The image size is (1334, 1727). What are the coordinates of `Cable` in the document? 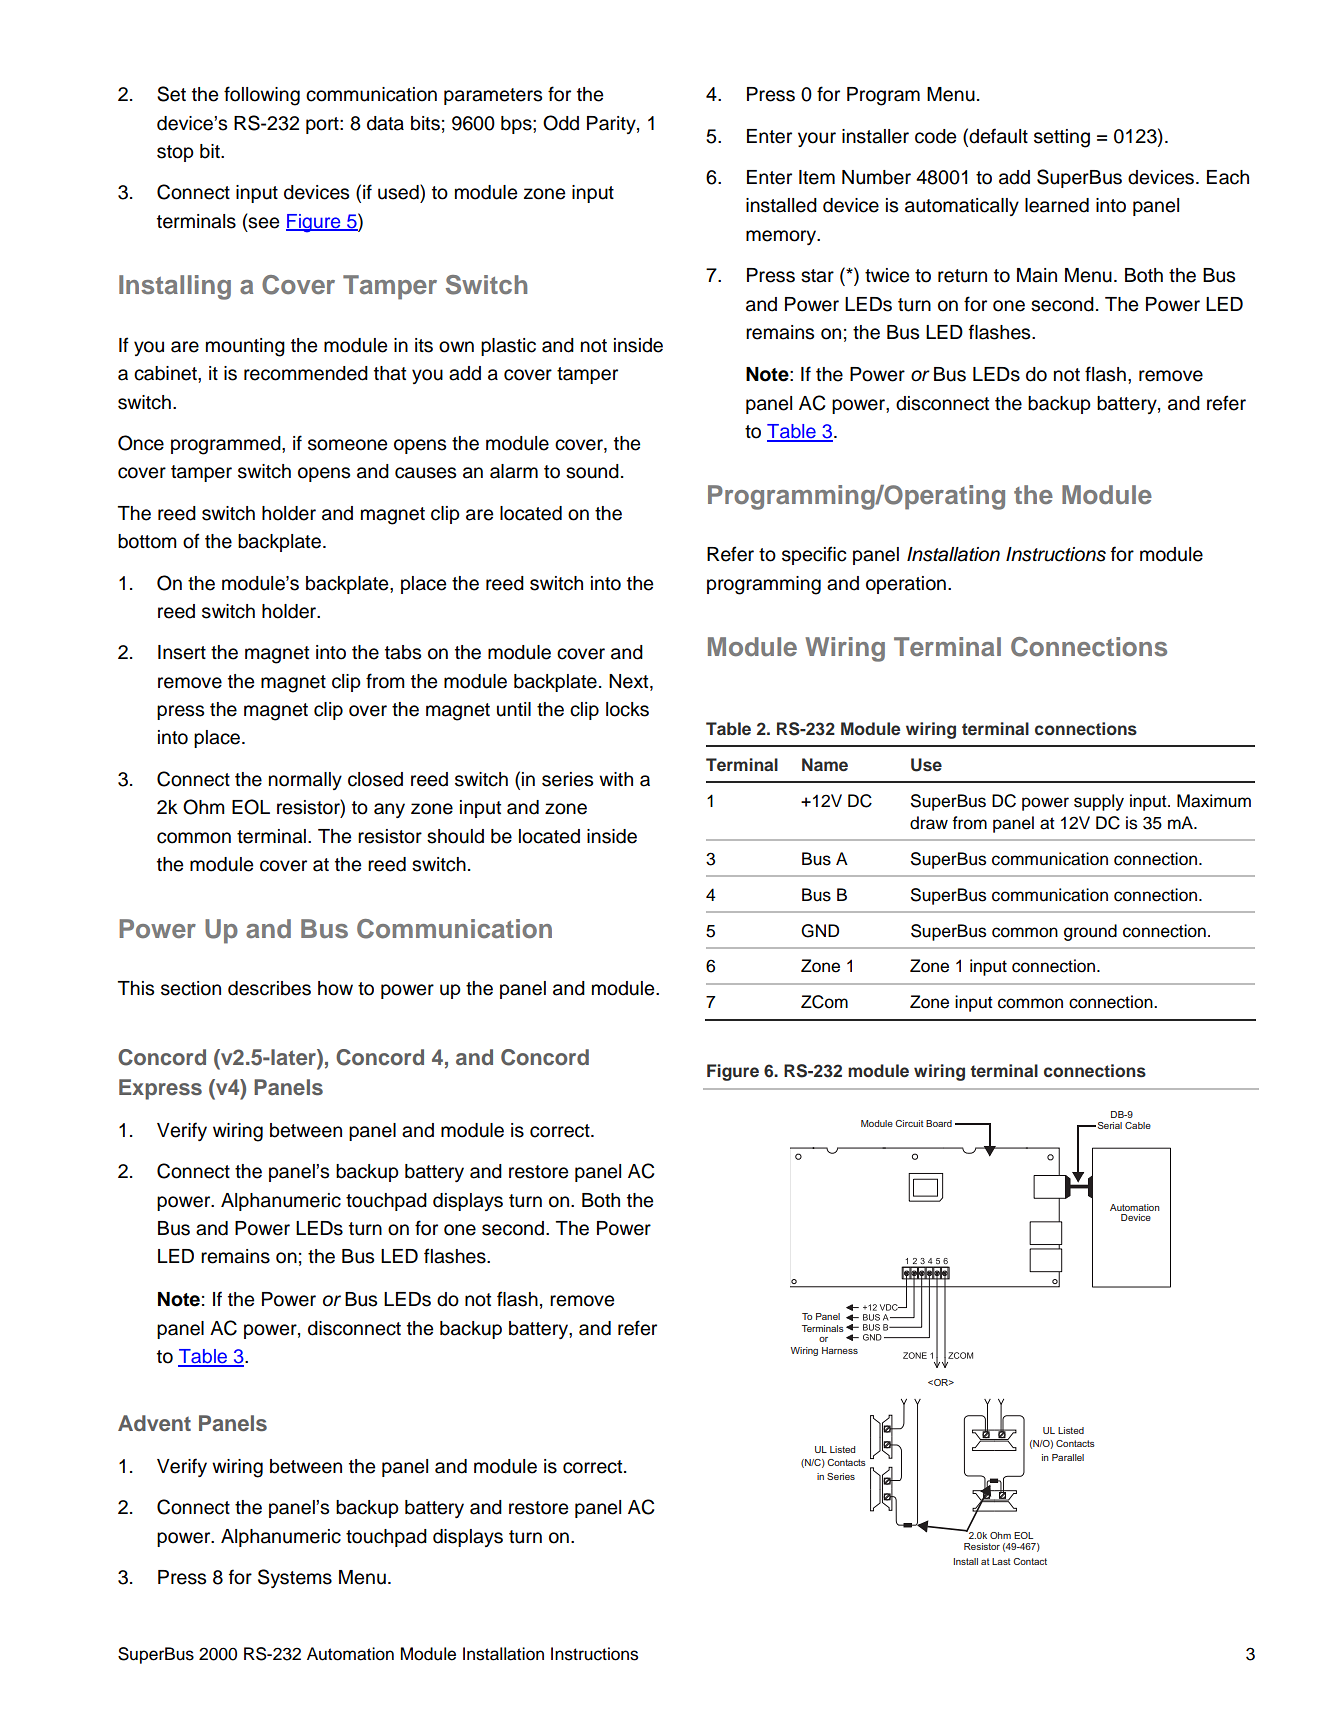 It's located at (1138, 1125).
